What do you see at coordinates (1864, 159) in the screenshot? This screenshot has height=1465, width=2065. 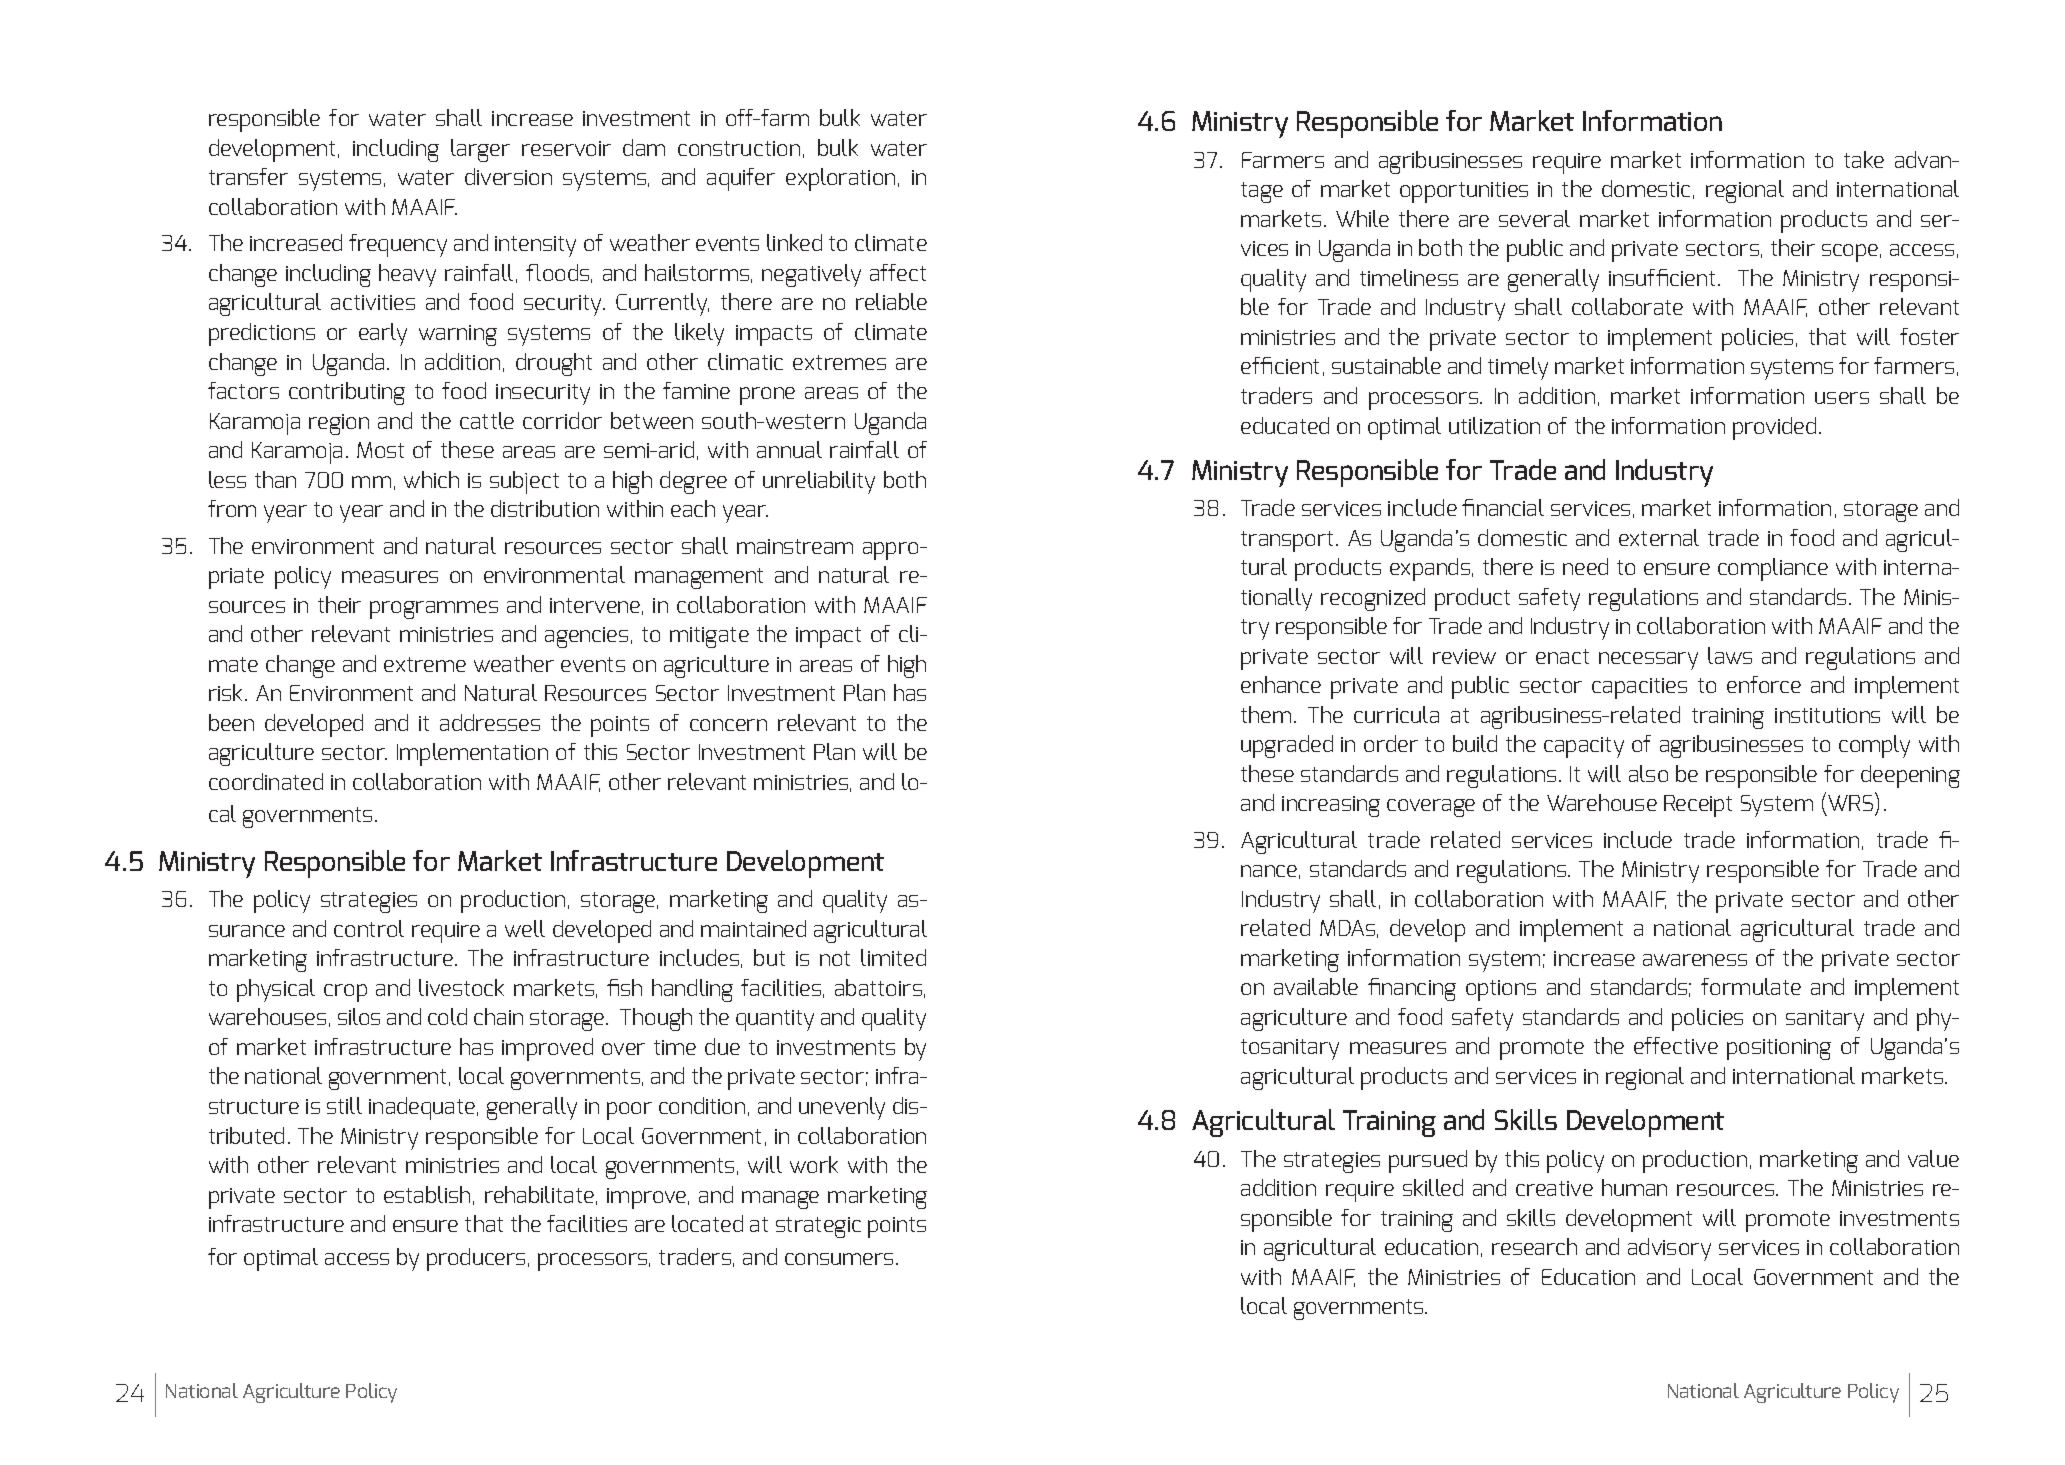 I see `take` at bounding box center [1864, 159].
